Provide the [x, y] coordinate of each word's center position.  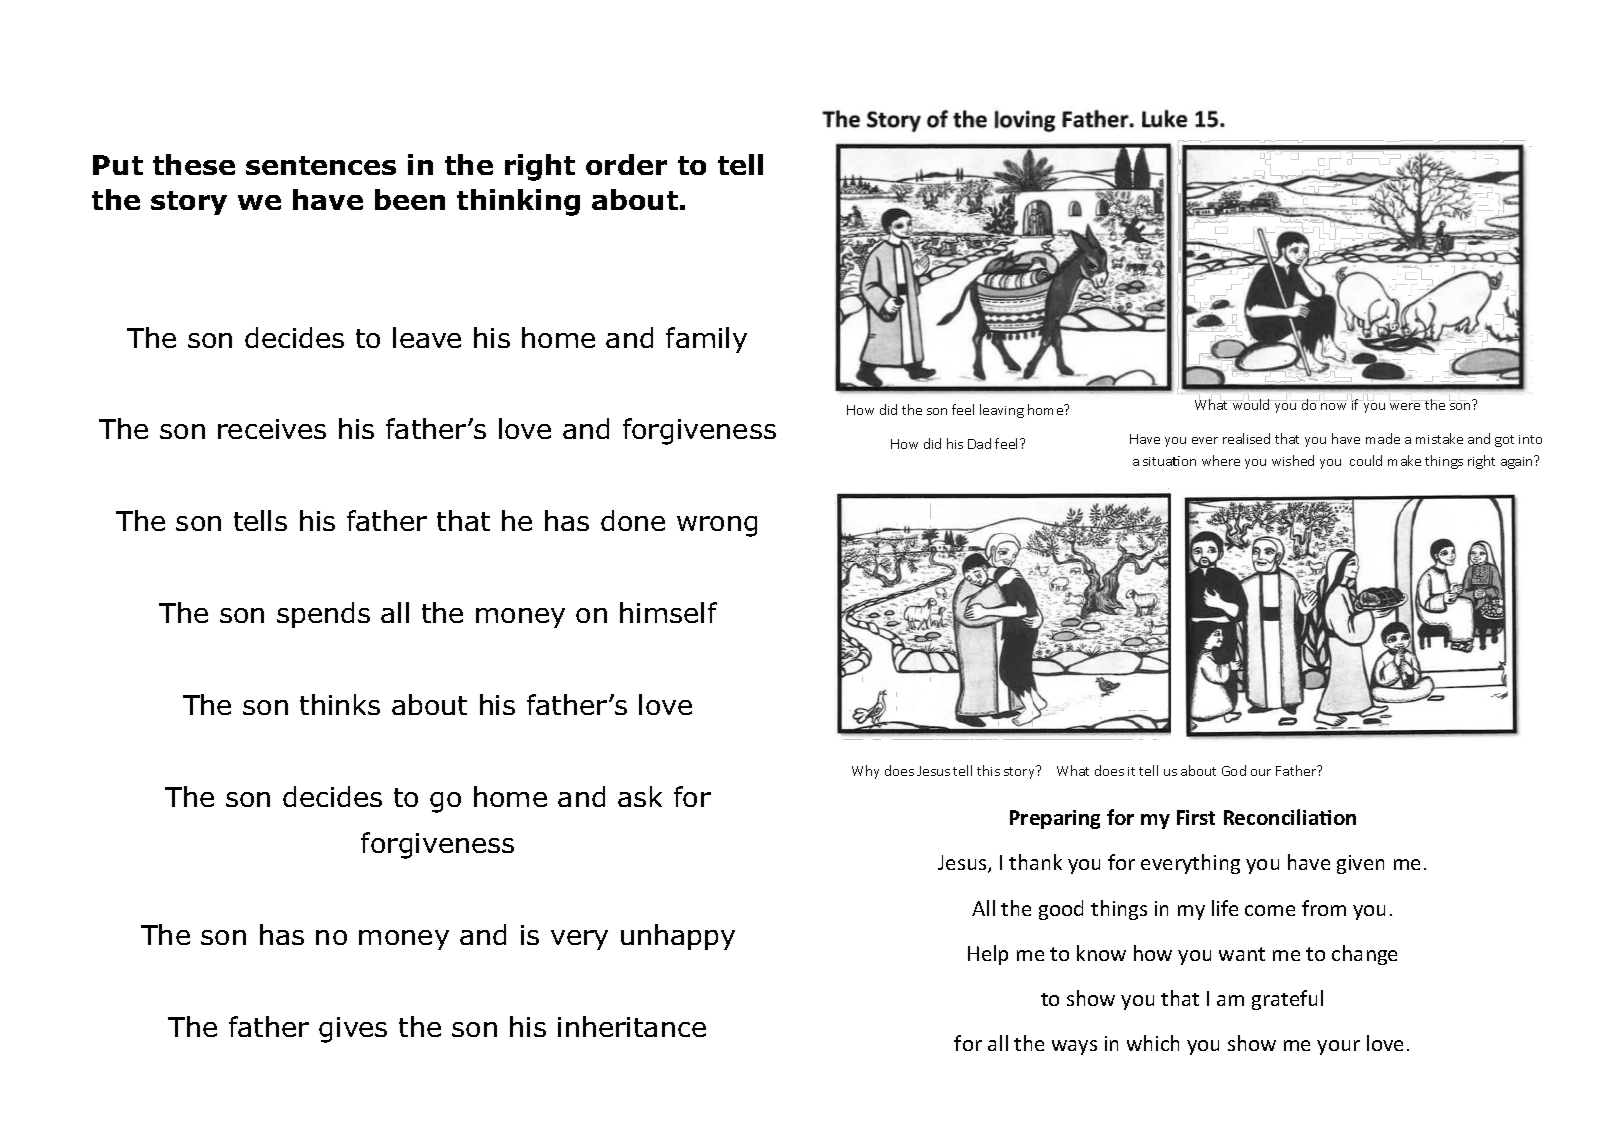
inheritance [632, 1026]
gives [353, 1030]
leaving [1002, 411]
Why [865, 772]
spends [323, 615]
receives [272, 429]
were [1406, 405]
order [626, 164]
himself [668, 612]
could [1366, 460]
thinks [340, 704]
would [1251, 403]
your [1338, 1047]
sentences [321, 165]
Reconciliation [1290, 817]
